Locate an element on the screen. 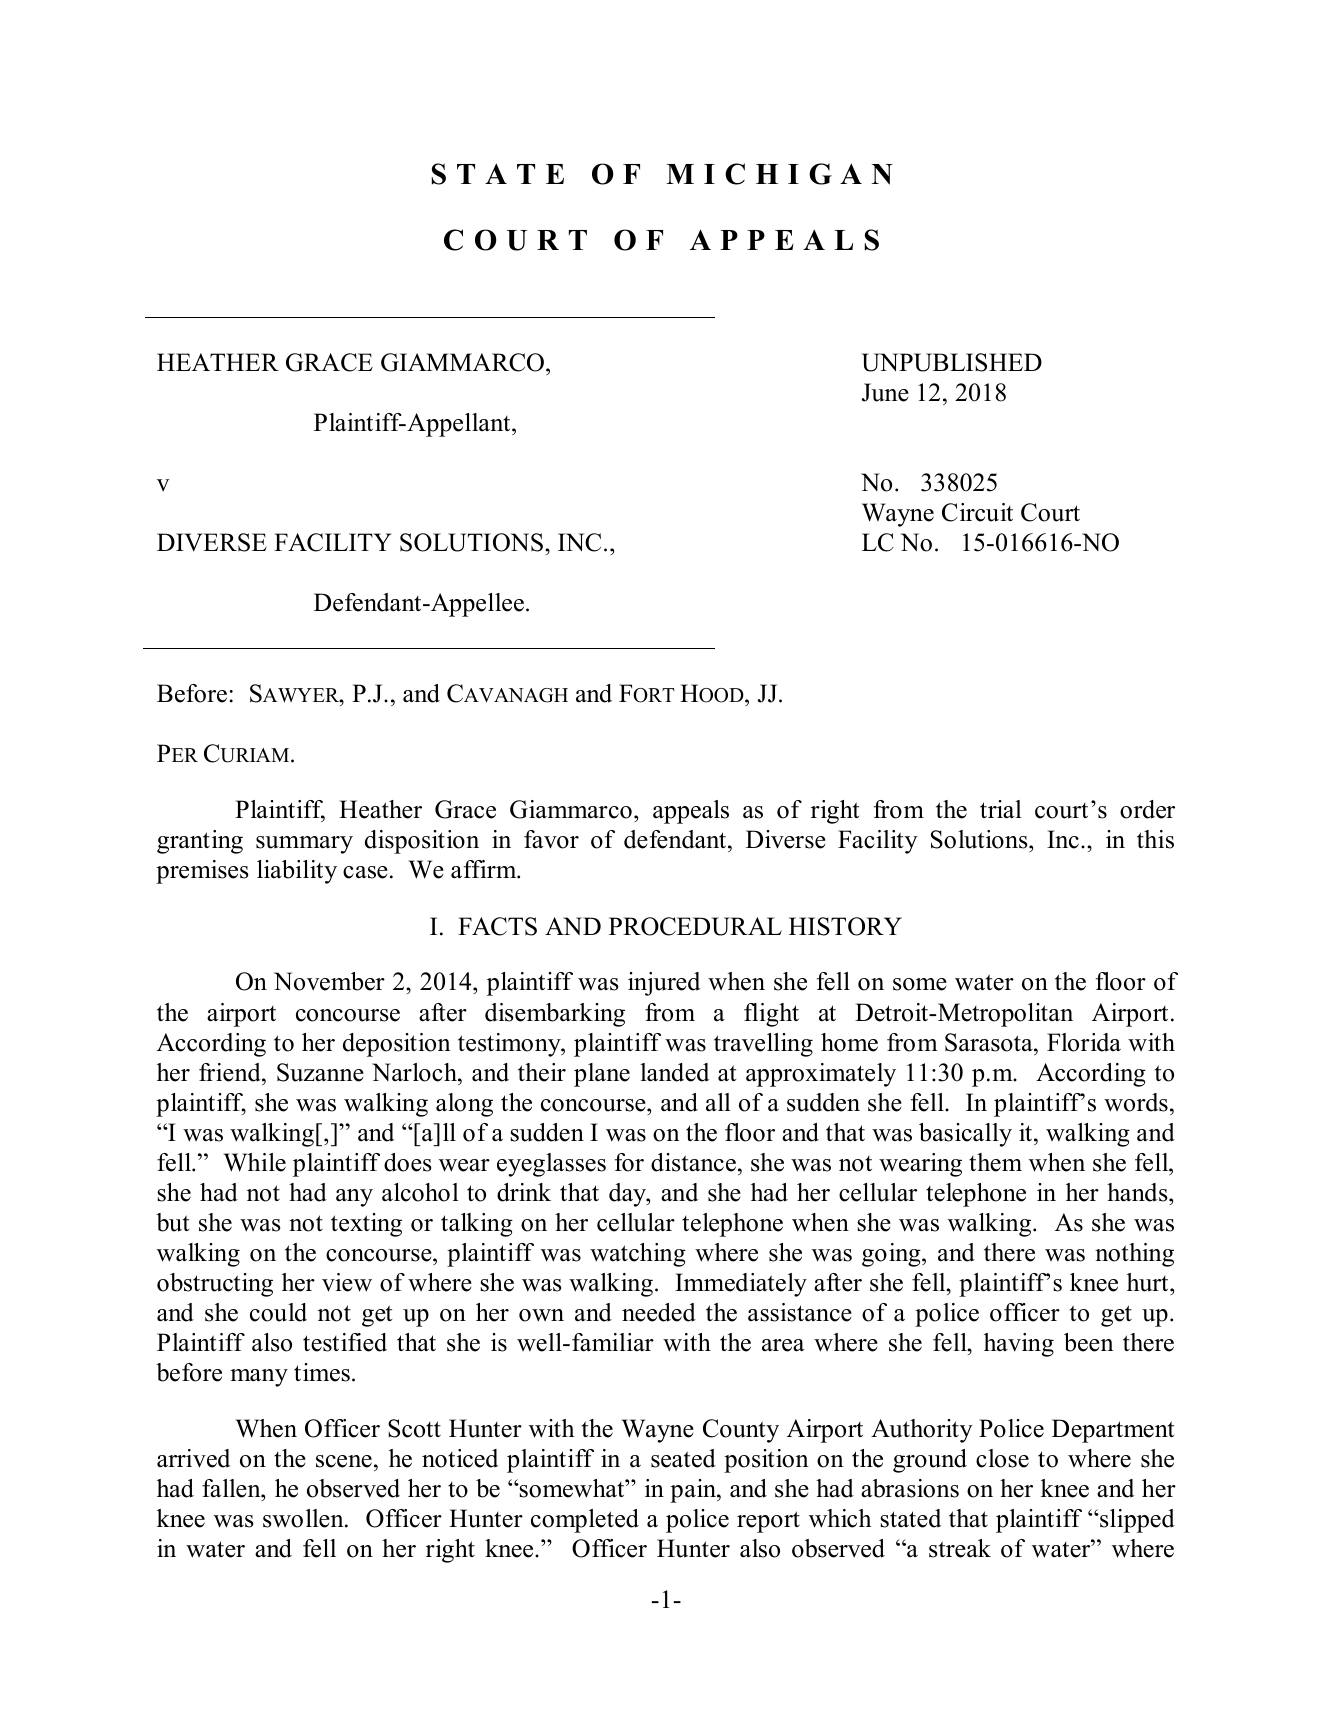 The height and width of the screenshot is (1723, 1332). close is located at coordinates (1002, 1458).
